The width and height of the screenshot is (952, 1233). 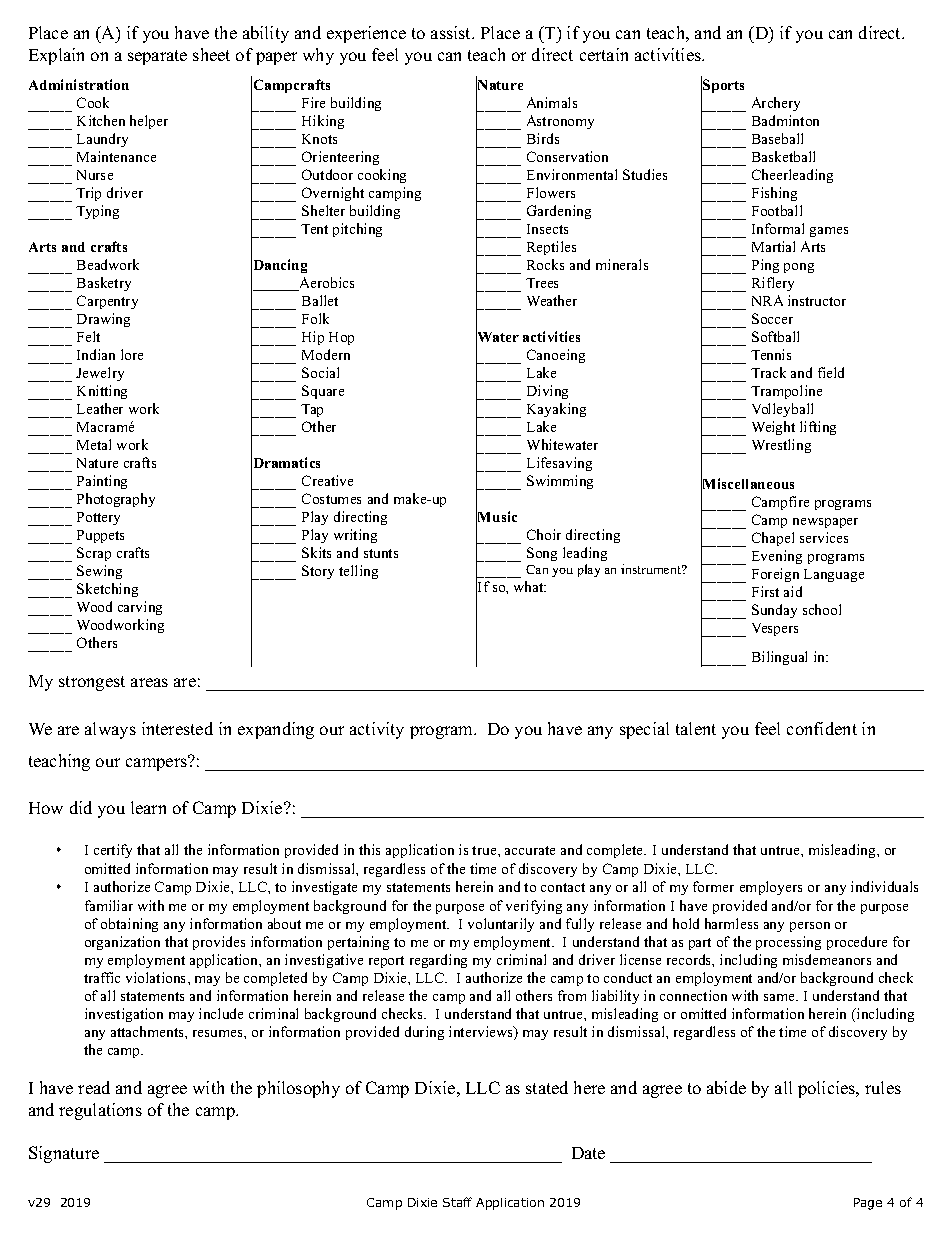 I want to click on Page, so click(x=868, y=1204).
